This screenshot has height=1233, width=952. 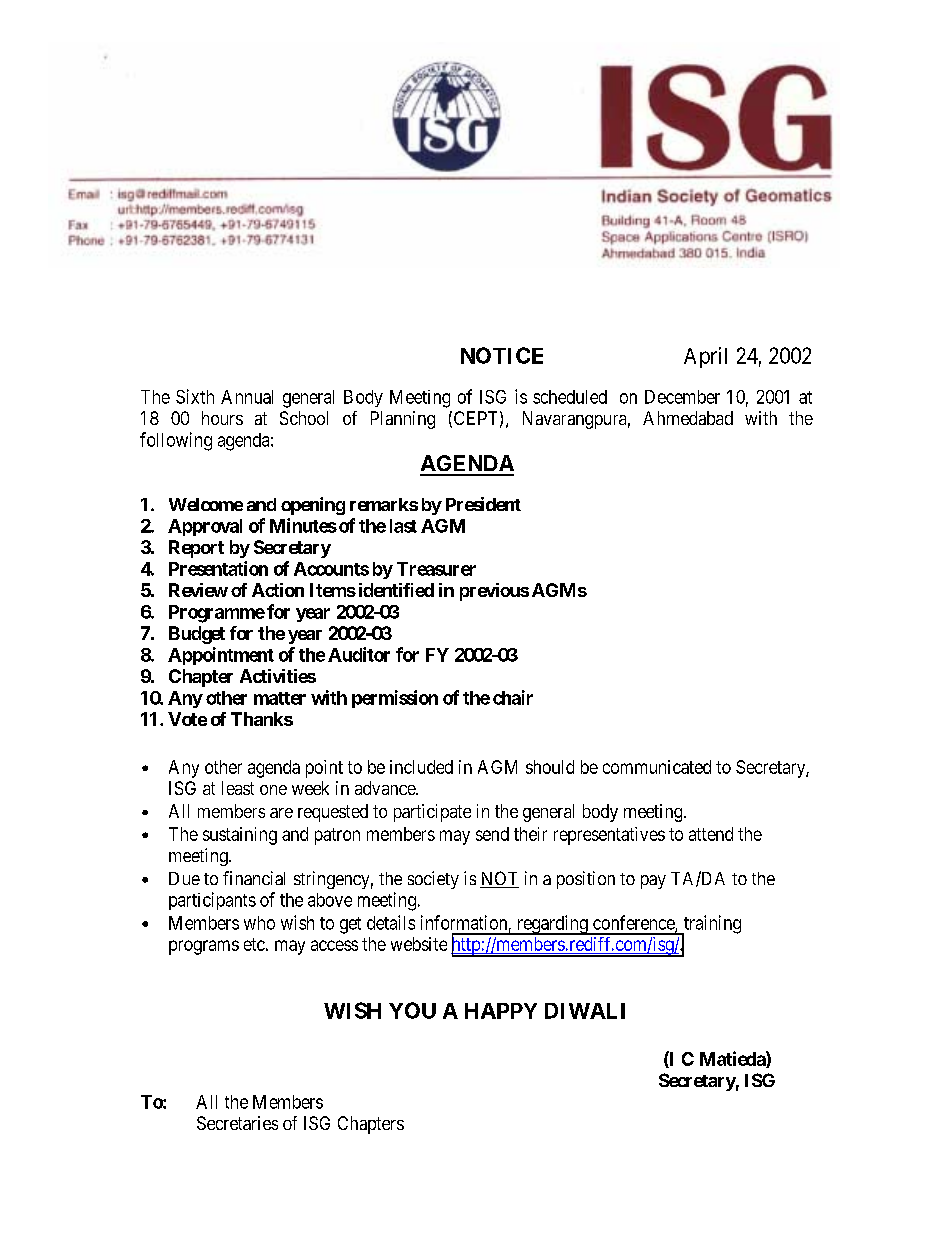 What do you see at coordinates (237, 1123) in the screenshot?
I see `Secretaries` at bounding box center [237, 1123].
